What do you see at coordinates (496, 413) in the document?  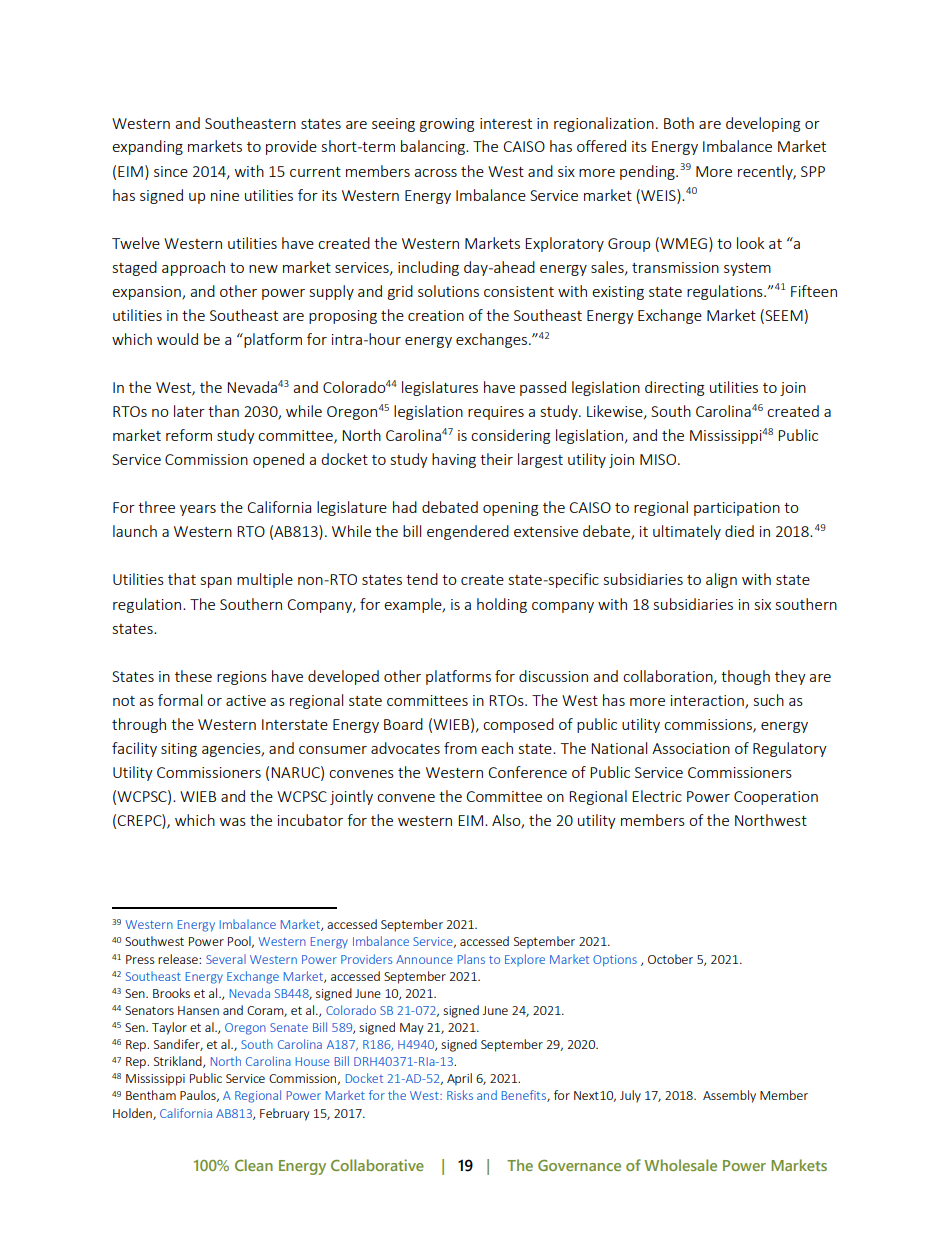 I see `requires` at bounding box center [496, 413].
